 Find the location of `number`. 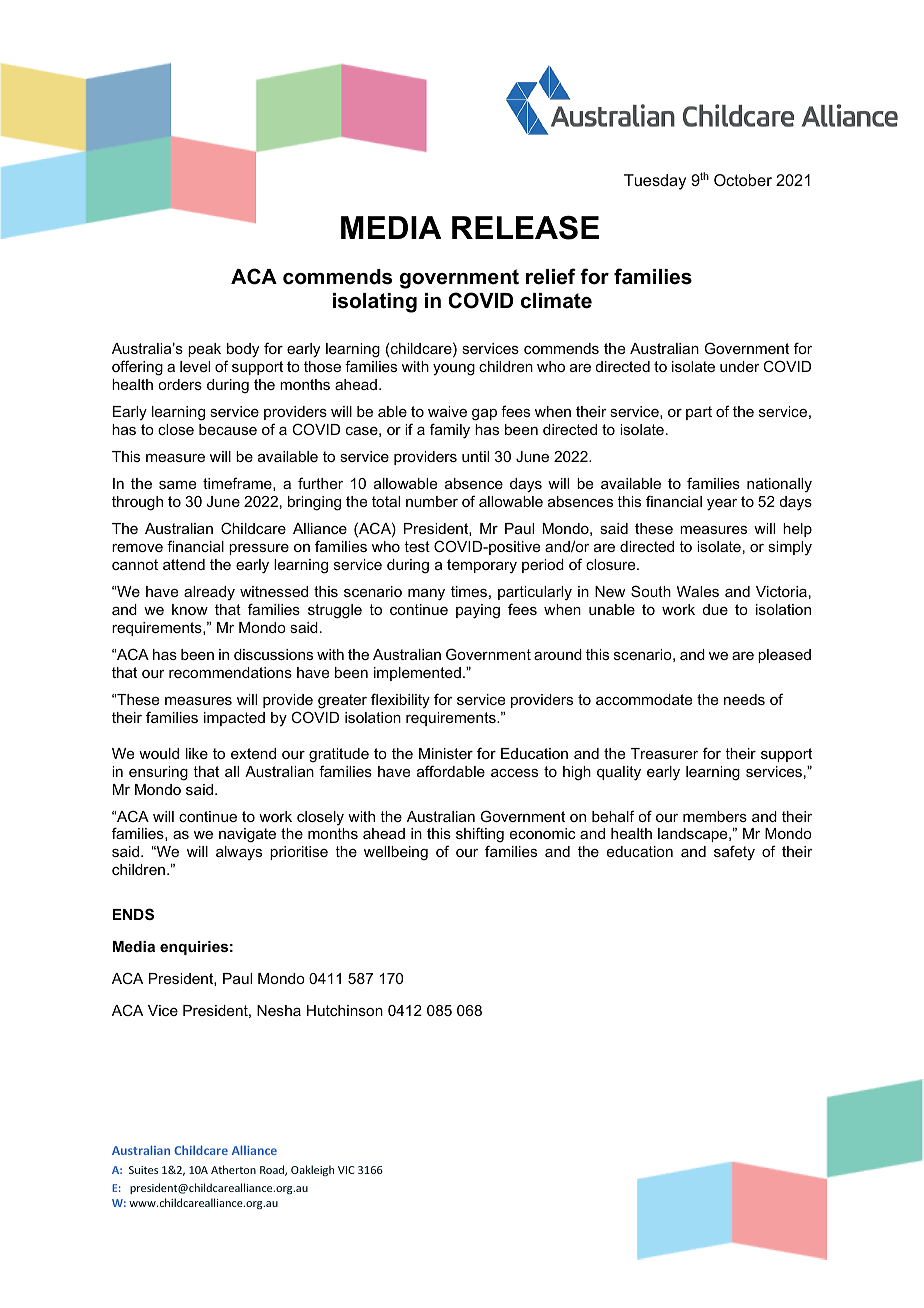

number is located at coordinates (432, 501).
